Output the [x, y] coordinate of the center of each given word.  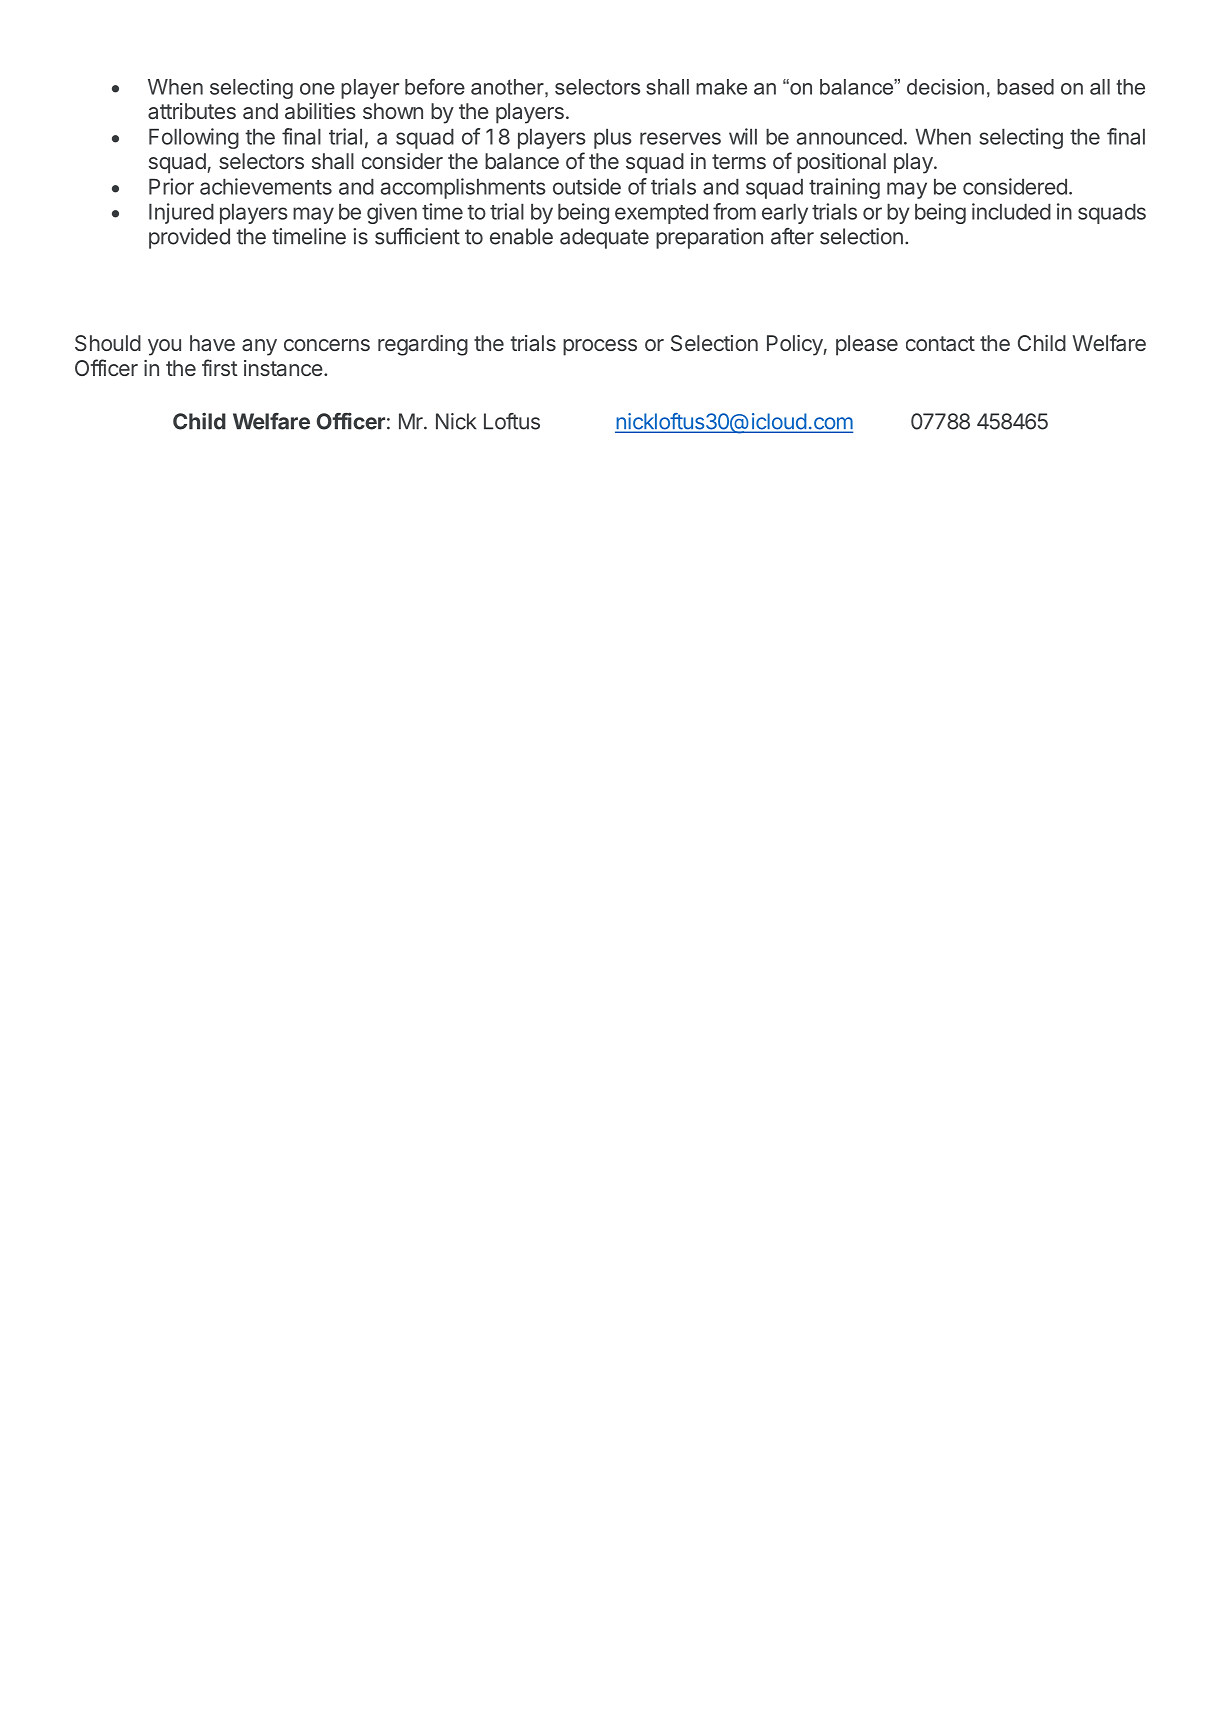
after [792, 236]
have [212, 343]
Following [194, 138]
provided [189, 238]
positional [841, 163]
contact [940, 343]
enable [521, 236]
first [220, 367]
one [317, 89]
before [435, 87]
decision [945, 87]
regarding [423, 345]
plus [613, 138]
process [600, 347]
